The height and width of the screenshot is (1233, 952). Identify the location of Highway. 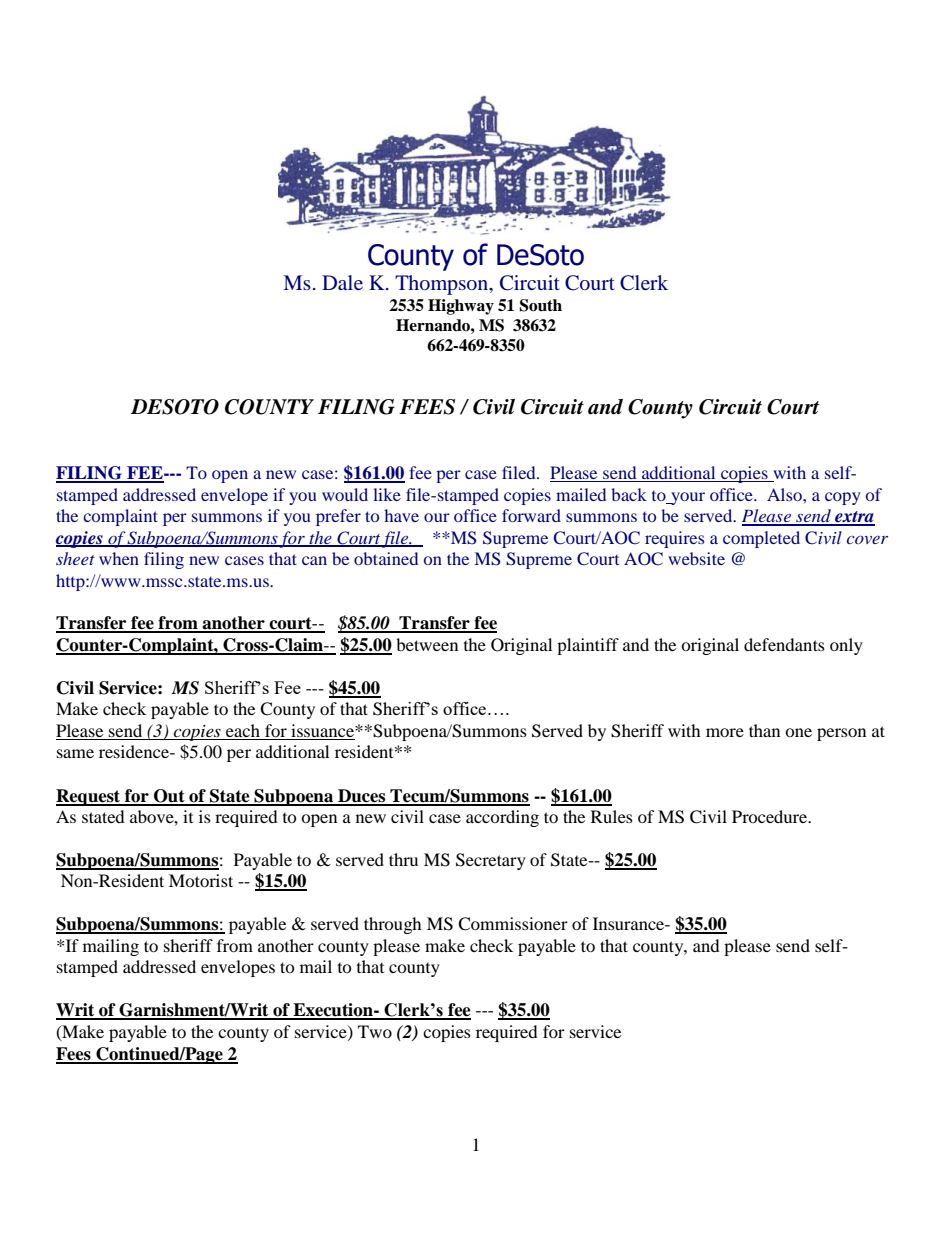
(461, 307).
